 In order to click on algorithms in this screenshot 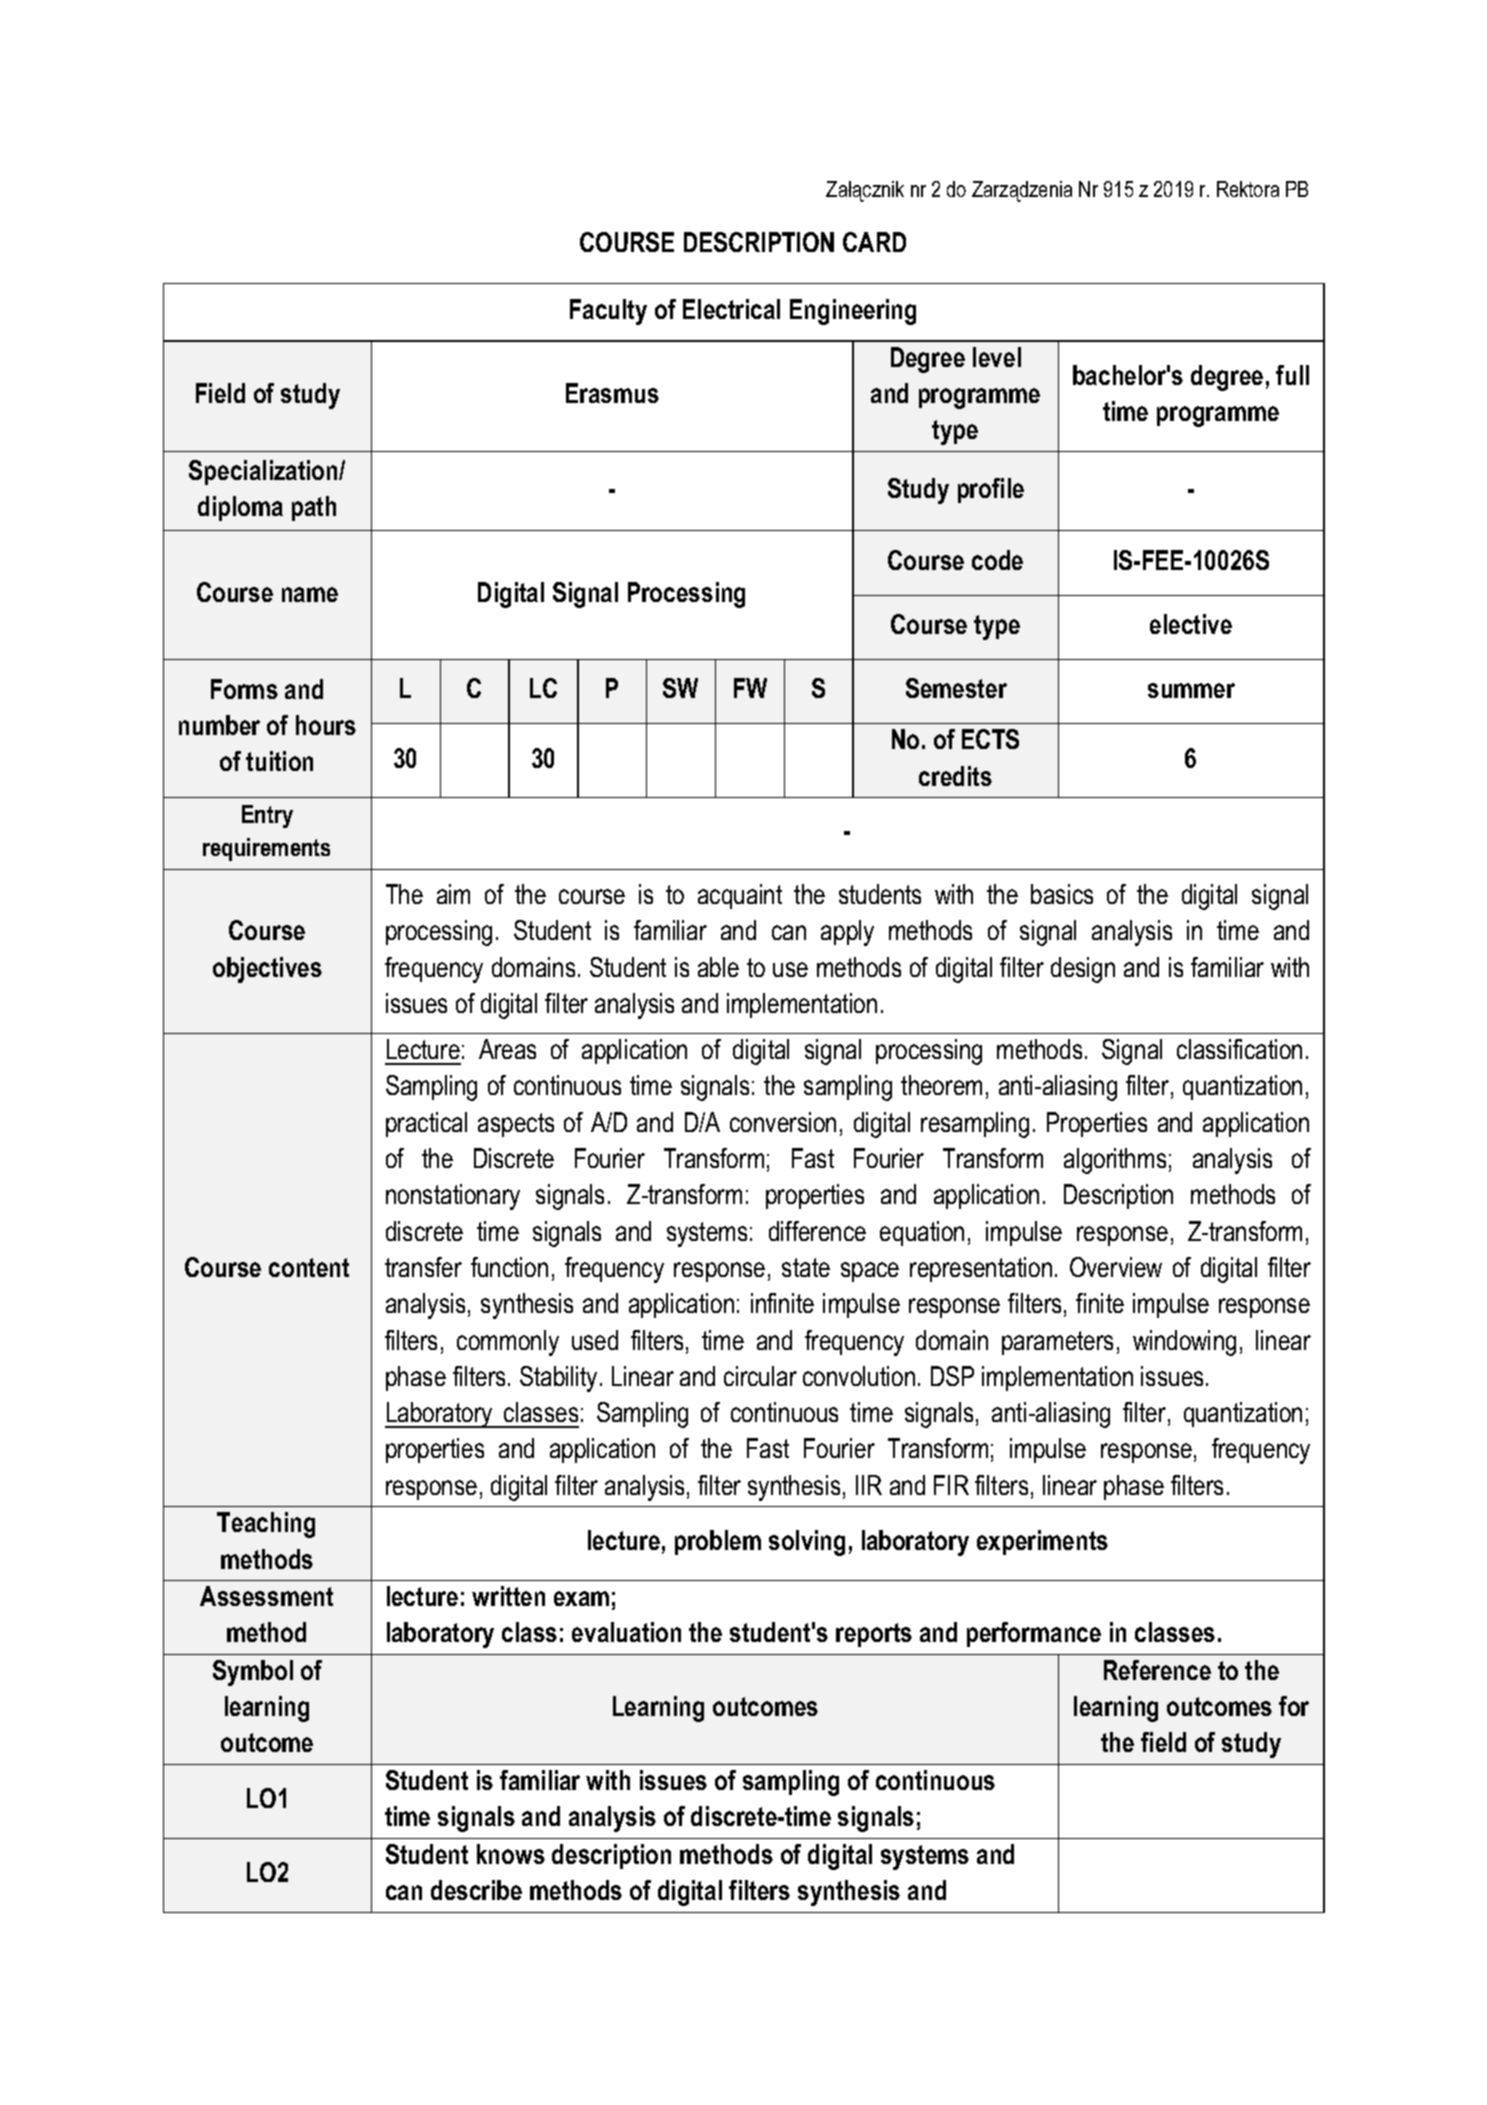, I will do `click(1115, 1161)`.
